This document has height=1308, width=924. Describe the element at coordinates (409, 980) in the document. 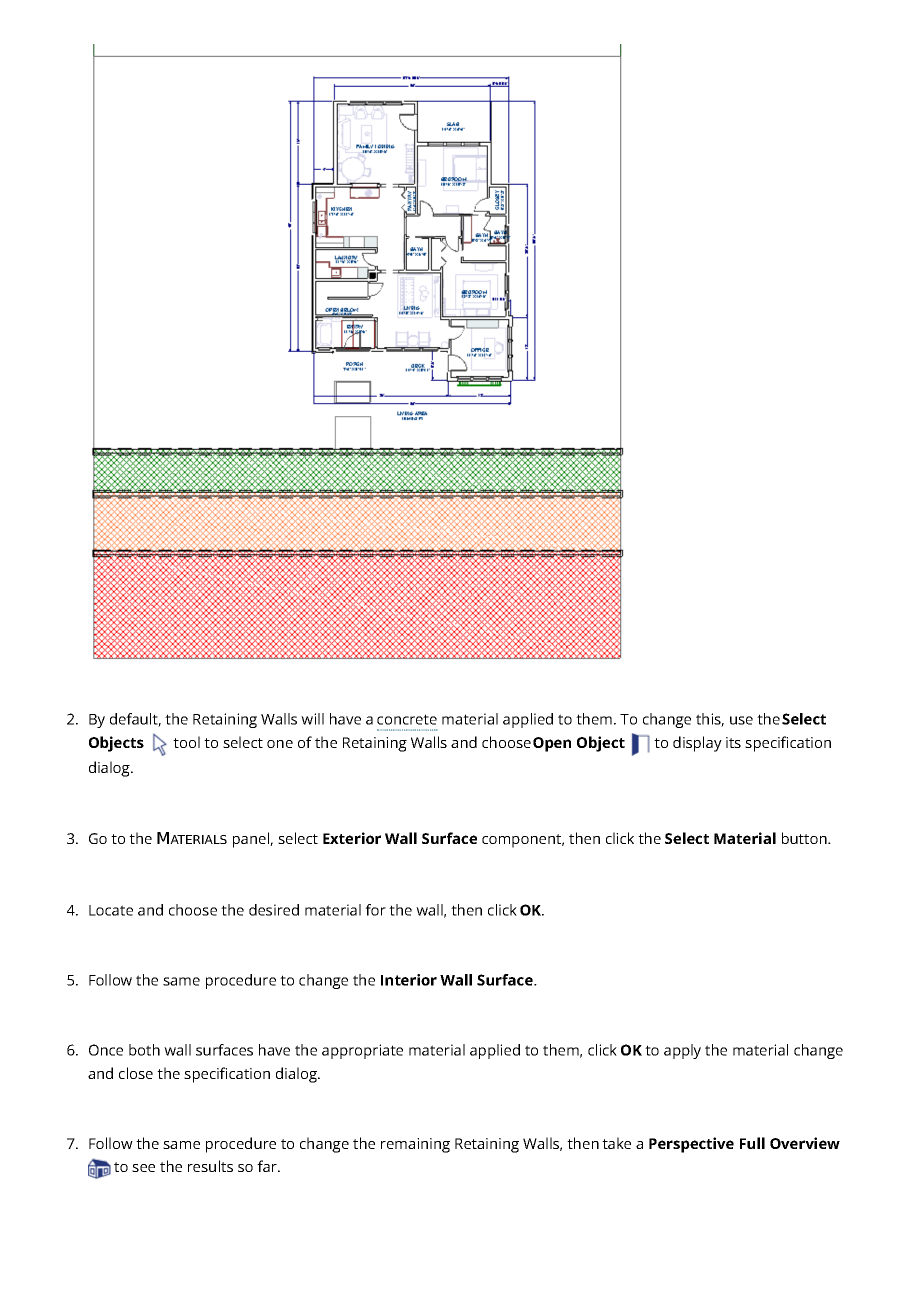

I see `Interior` at that location.
